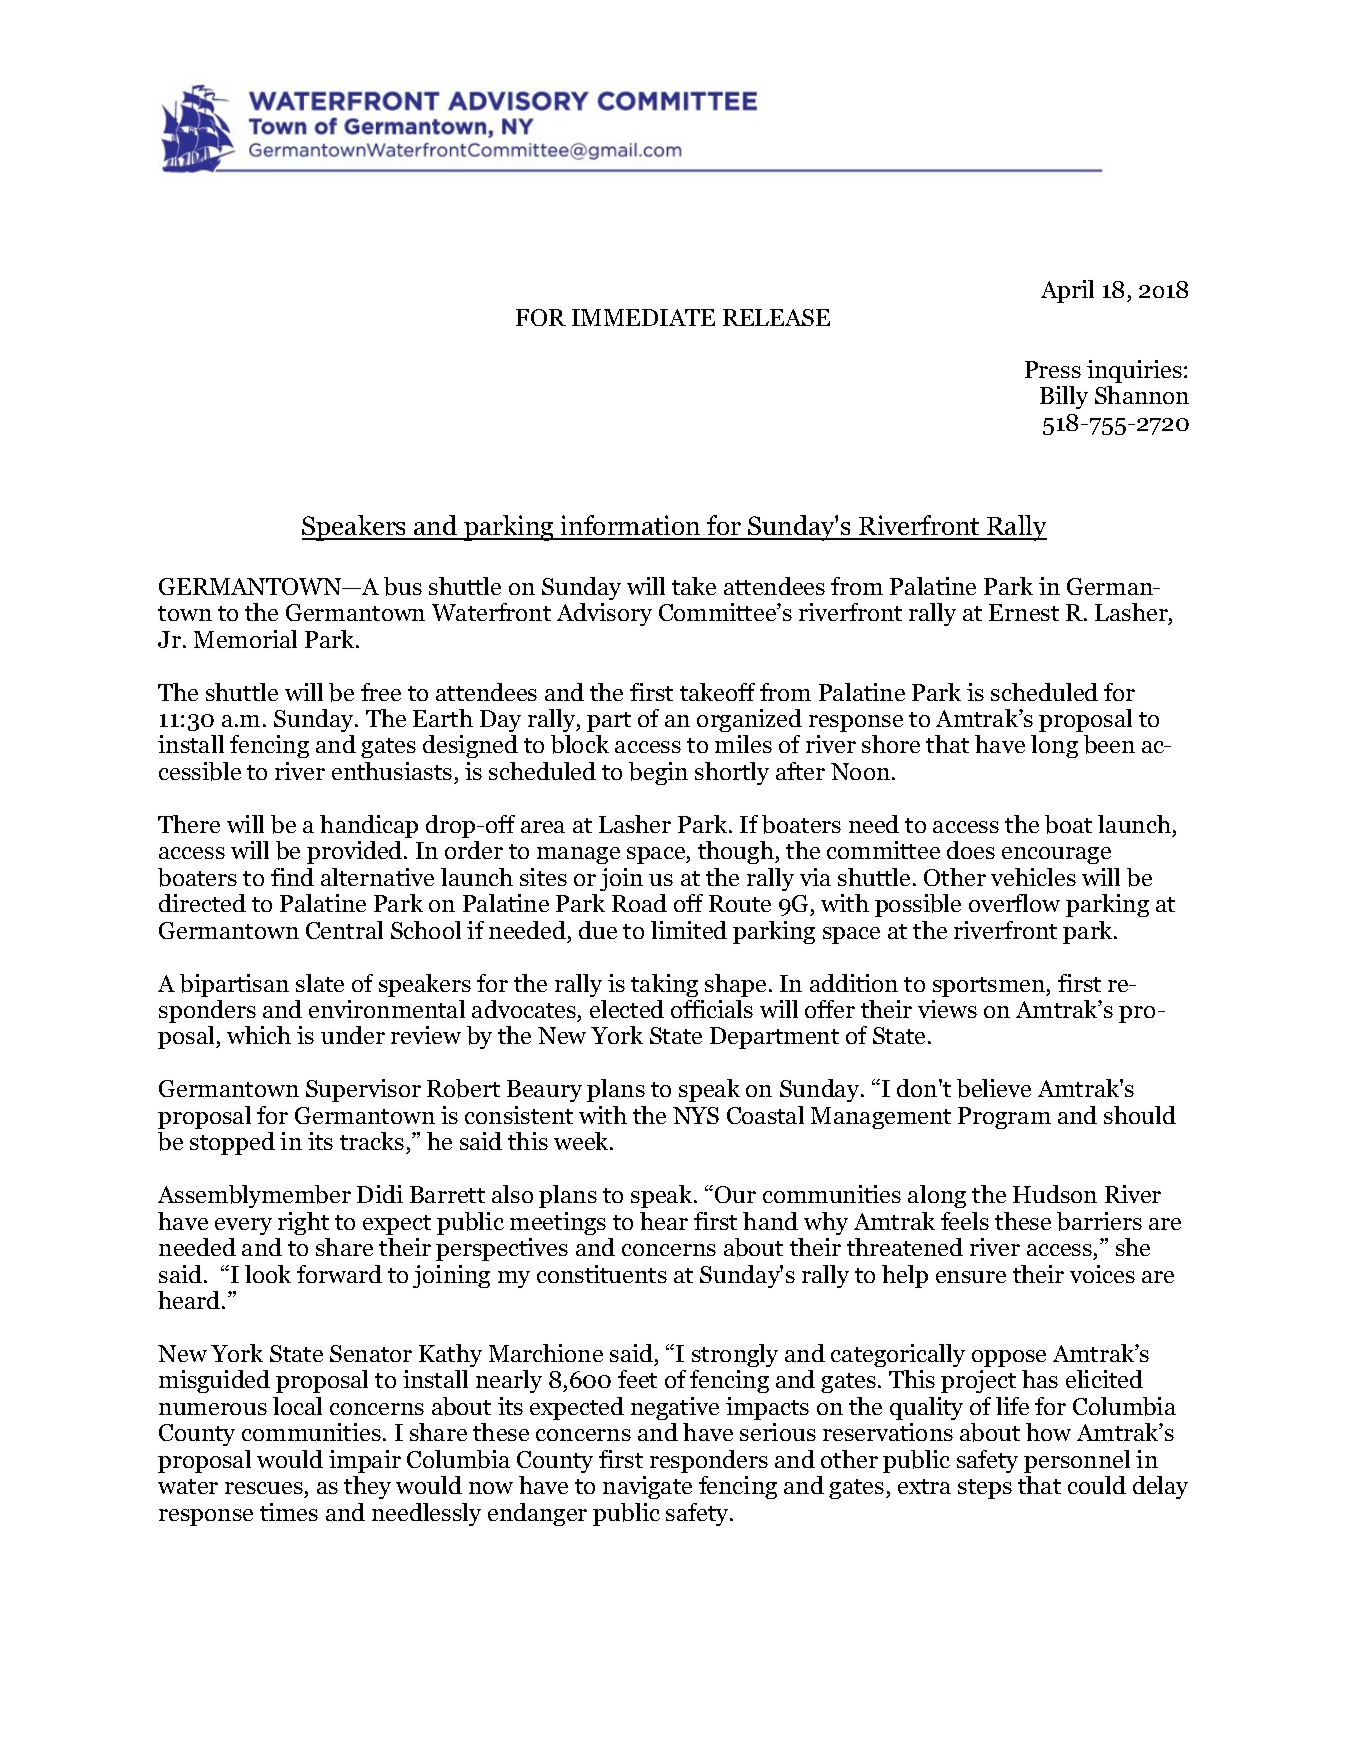 This image has width=1349, height=1746. What do you see at coordinates (643, 317) in the image?
I see `IMMEDIATE` at bounding box center [643, 317].
